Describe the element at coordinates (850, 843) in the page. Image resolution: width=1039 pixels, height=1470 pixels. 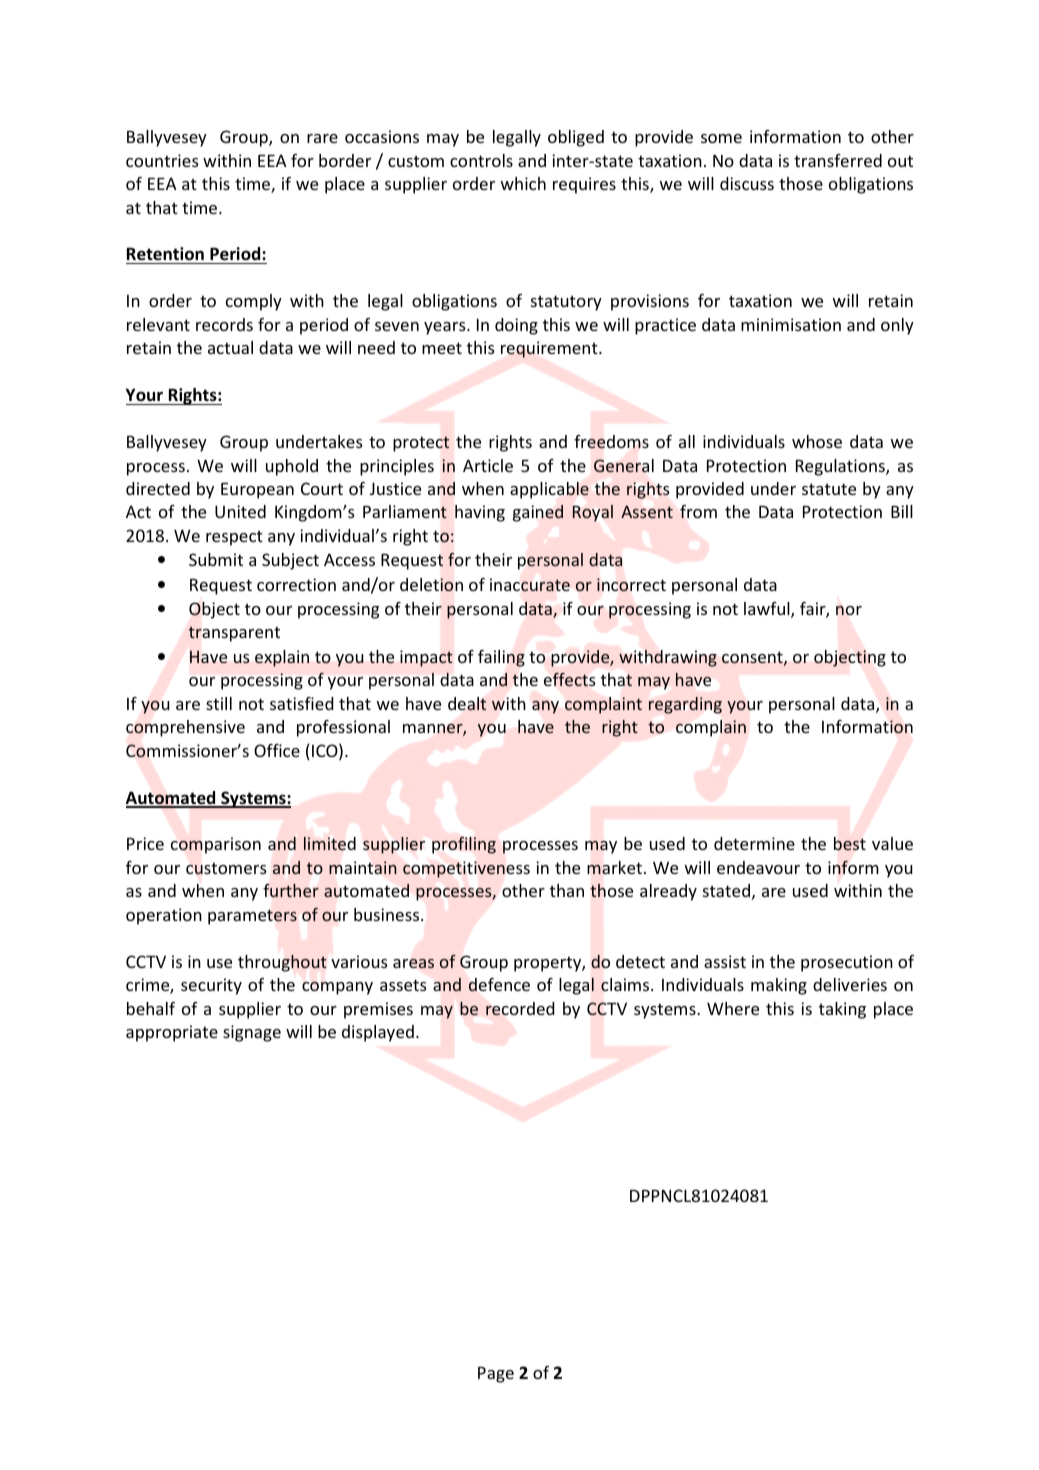
I see `best` at that location.
